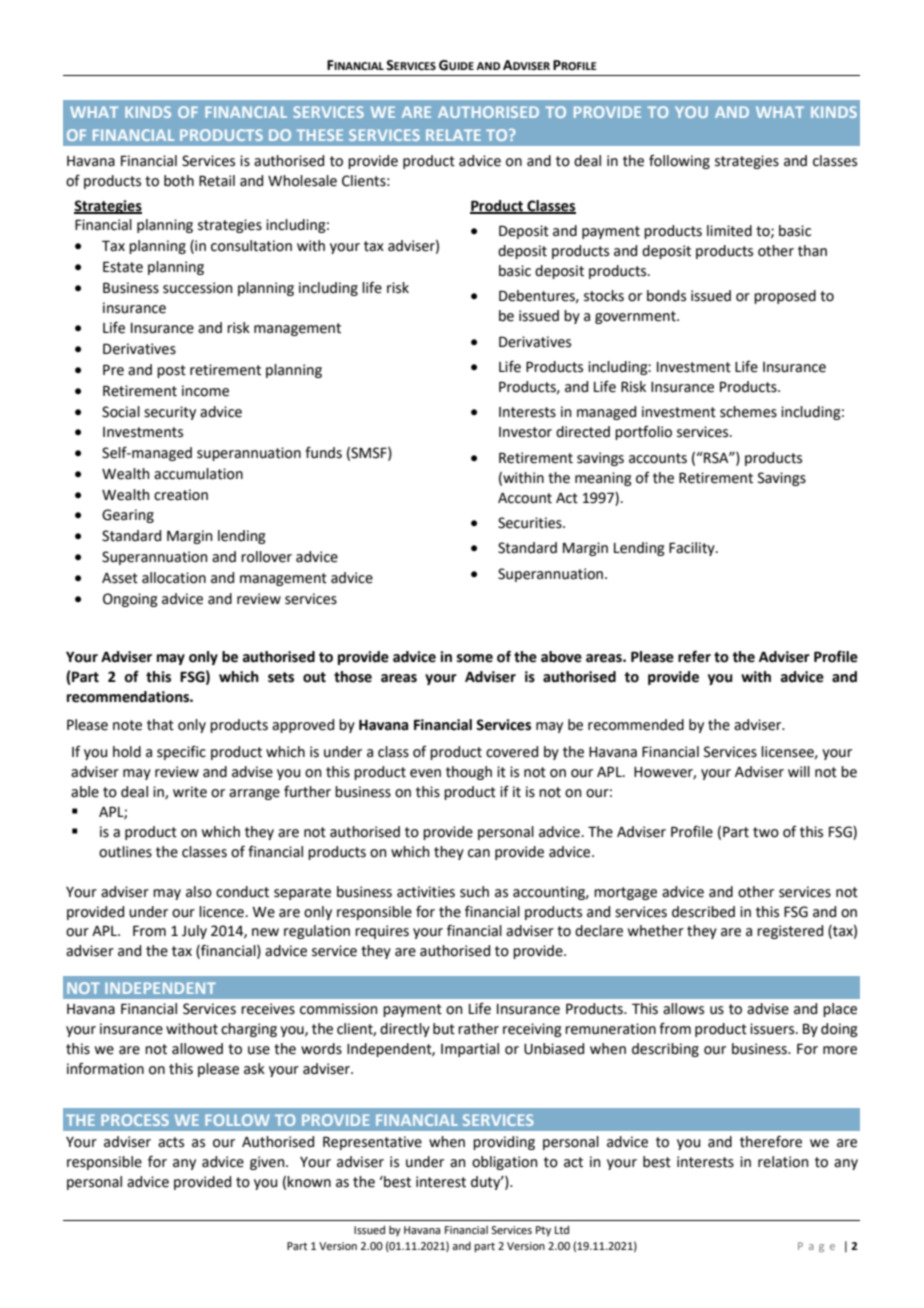 The width and height of the page is (924, 1308). I want to click on some, so click(475, 658).
